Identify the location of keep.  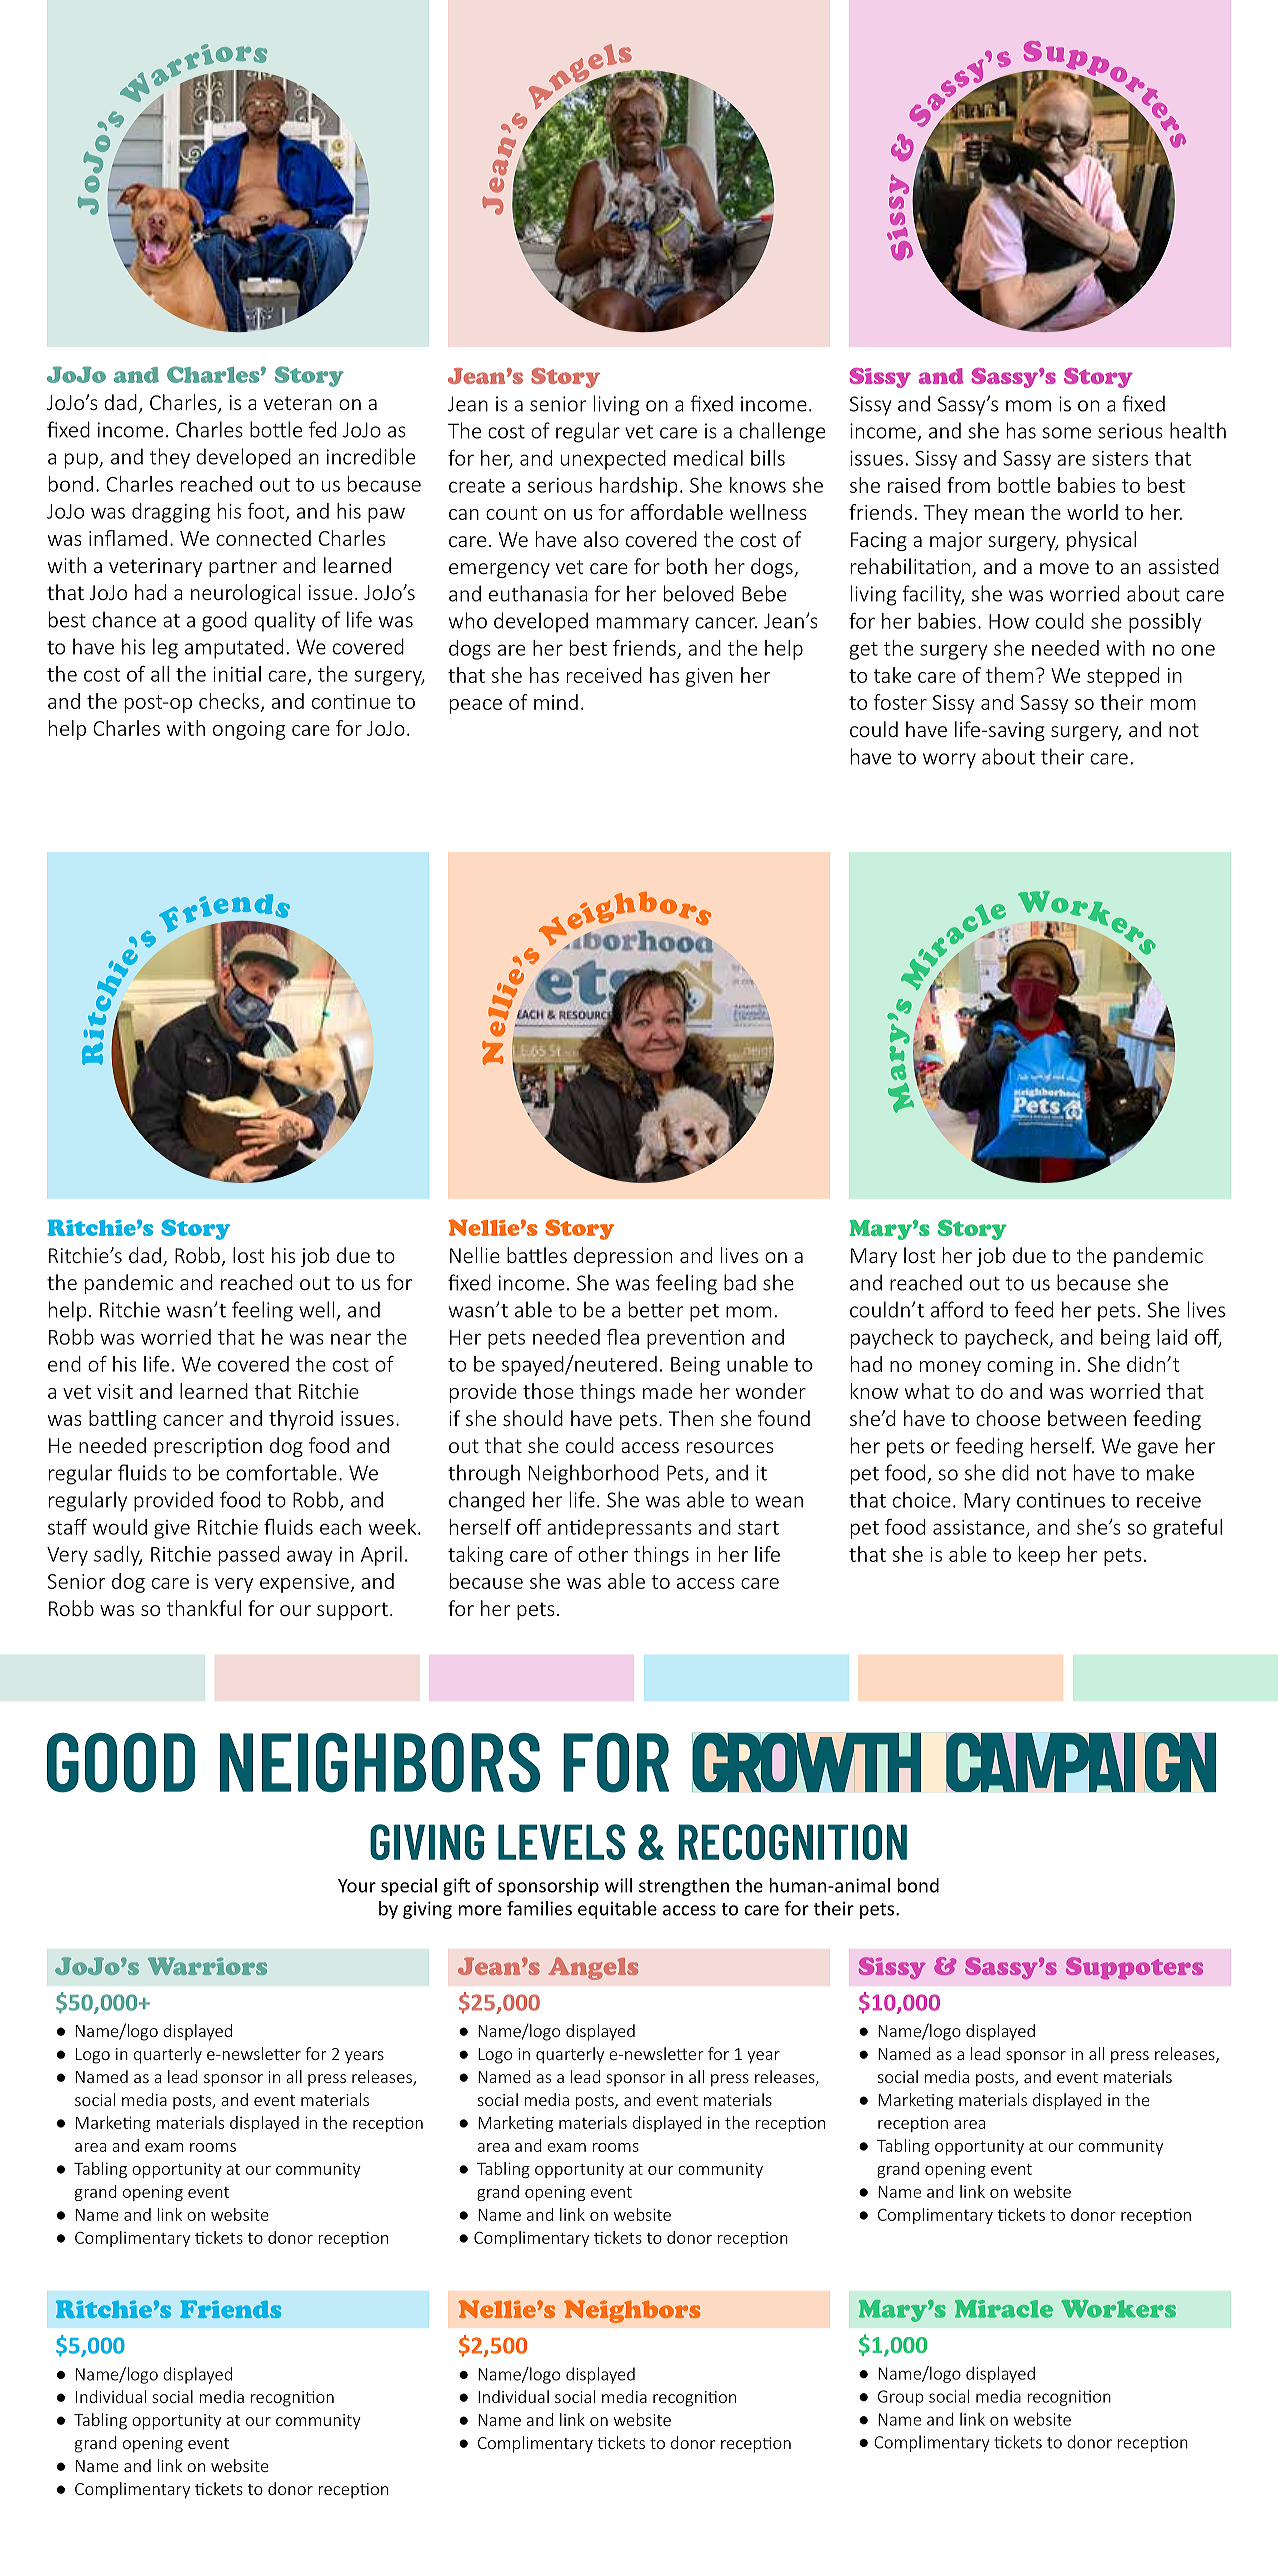
(1039, 1556).
